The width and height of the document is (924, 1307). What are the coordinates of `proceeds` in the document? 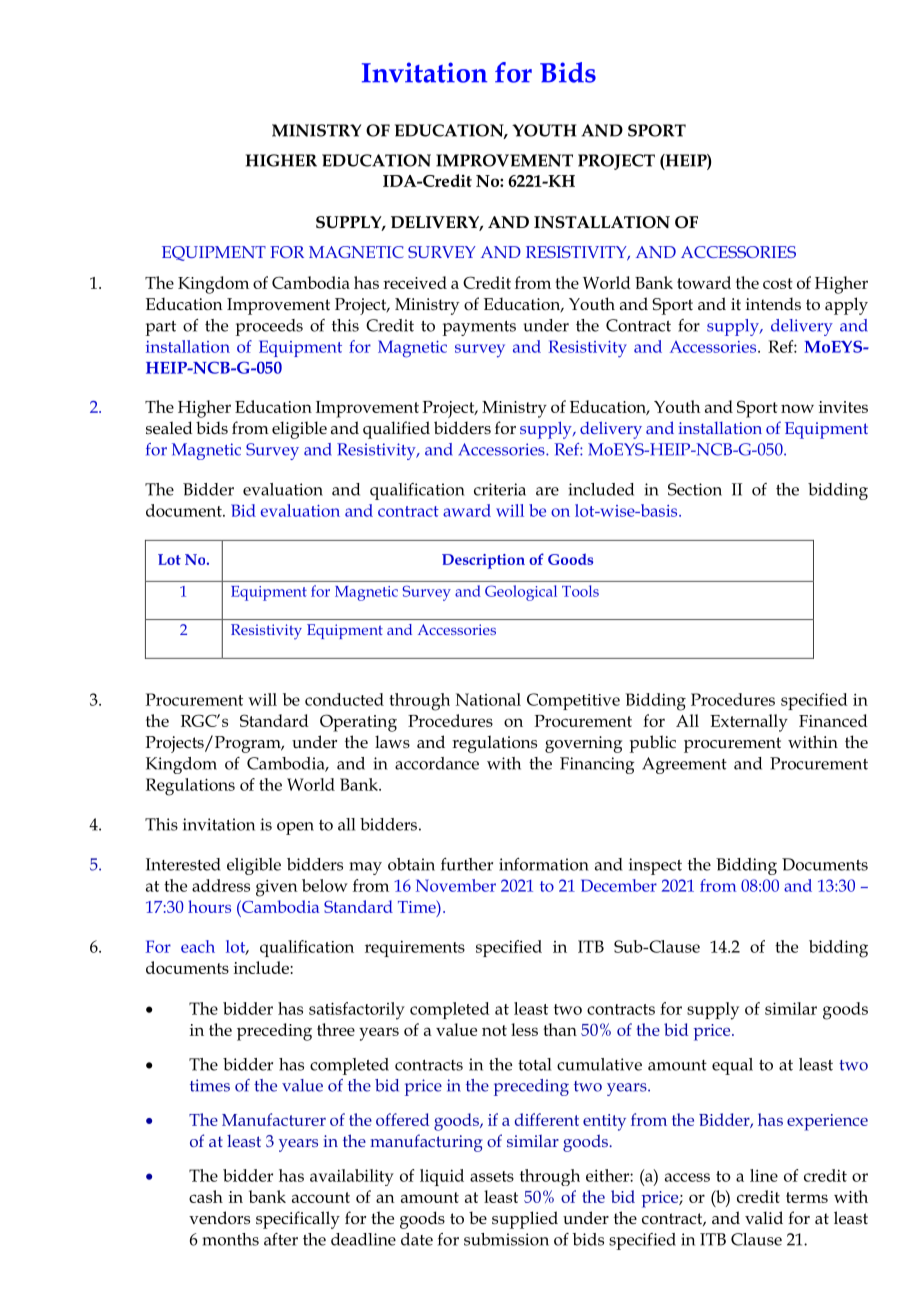 It's located at (269, 327).
